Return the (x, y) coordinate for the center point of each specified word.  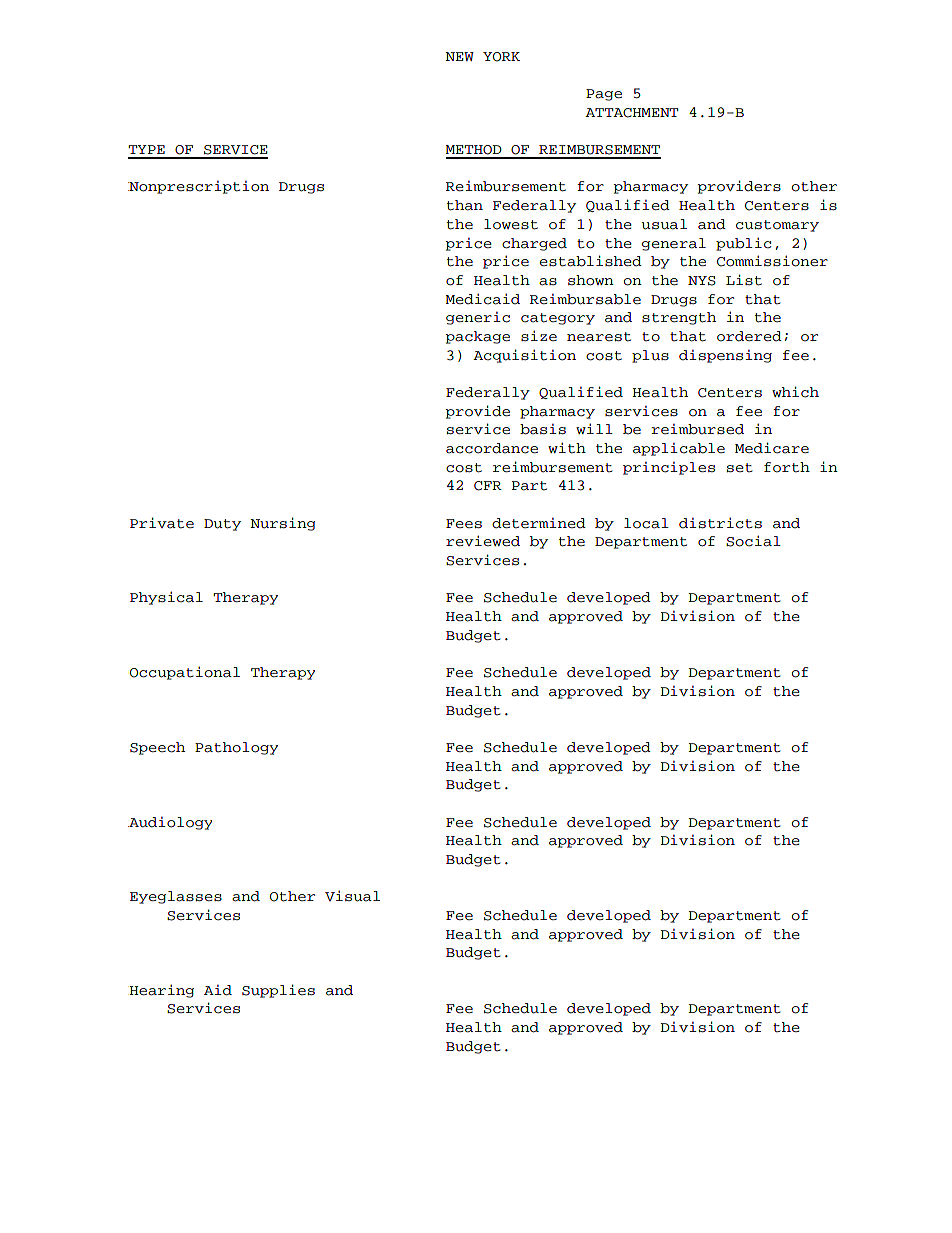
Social (753, 541)
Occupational (185, 673)
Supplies (278, 991)
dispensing (725, 356)
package (477, 337)
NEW (459, 56)
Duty (222, 525)
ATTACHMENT (631, 113)
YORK (501, 57)
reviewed (483, 541)
